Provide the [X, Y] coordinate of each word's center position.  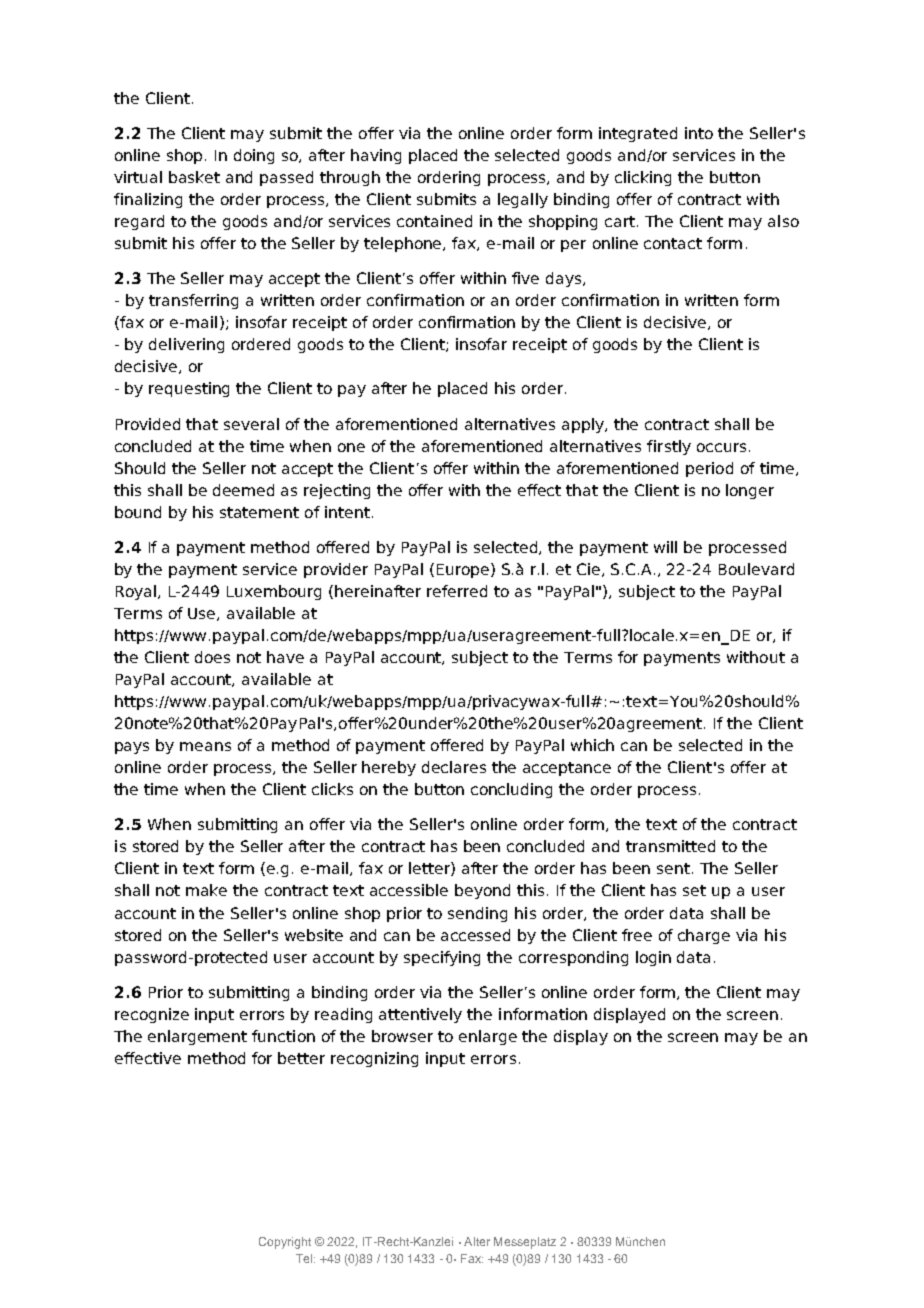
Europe [464, 570]
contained [434, 221]
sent [675, 868]
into [699, 133]
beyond [482, 891]
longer [750, 491]
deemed [243, 490]
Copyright [285, 1243]
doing [254, 156]
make [206, 890]
